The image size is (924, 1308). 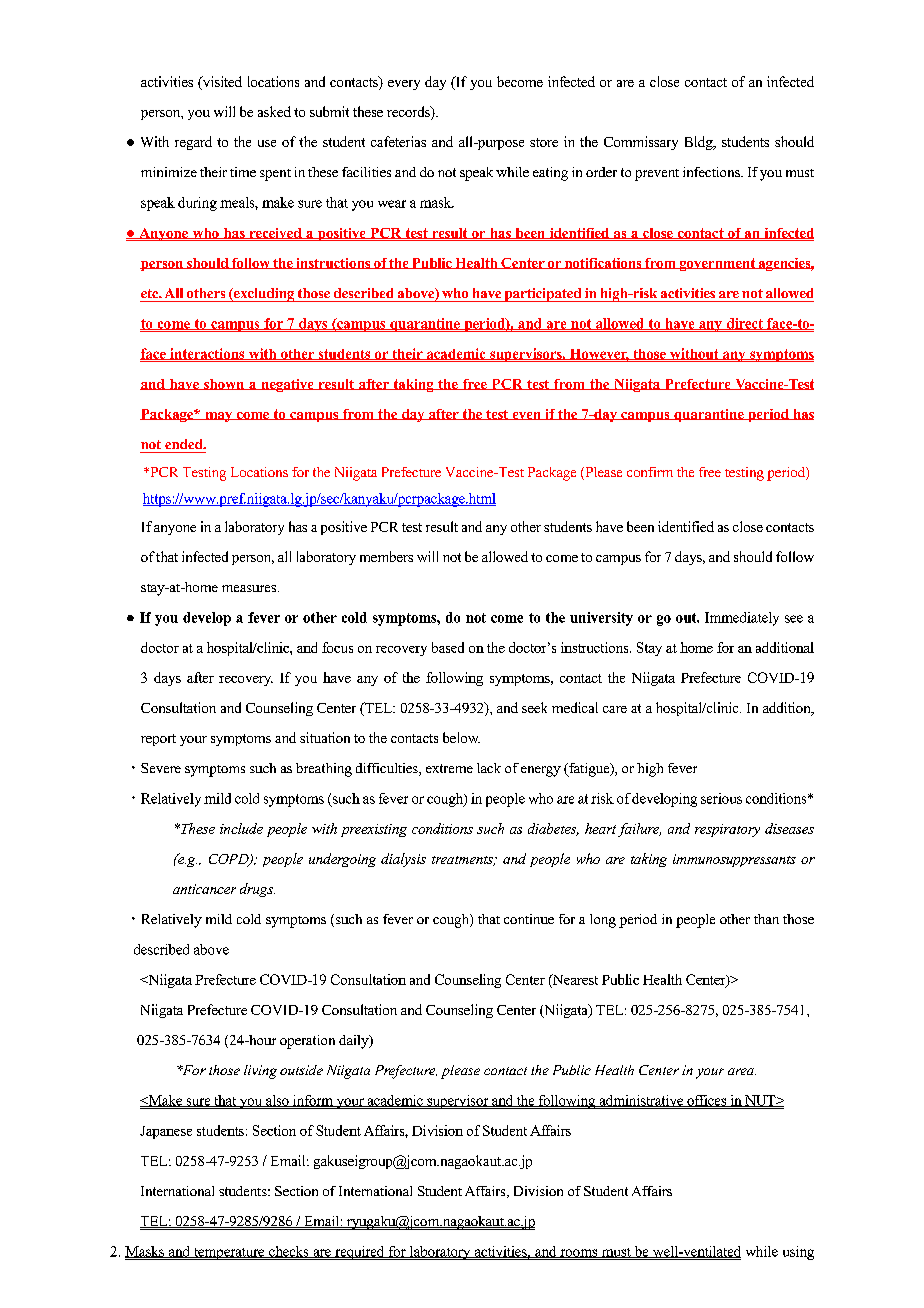 What do you see at coordinates (448, 647) in the page?
I see `based` at bounding box center [448, 647].
